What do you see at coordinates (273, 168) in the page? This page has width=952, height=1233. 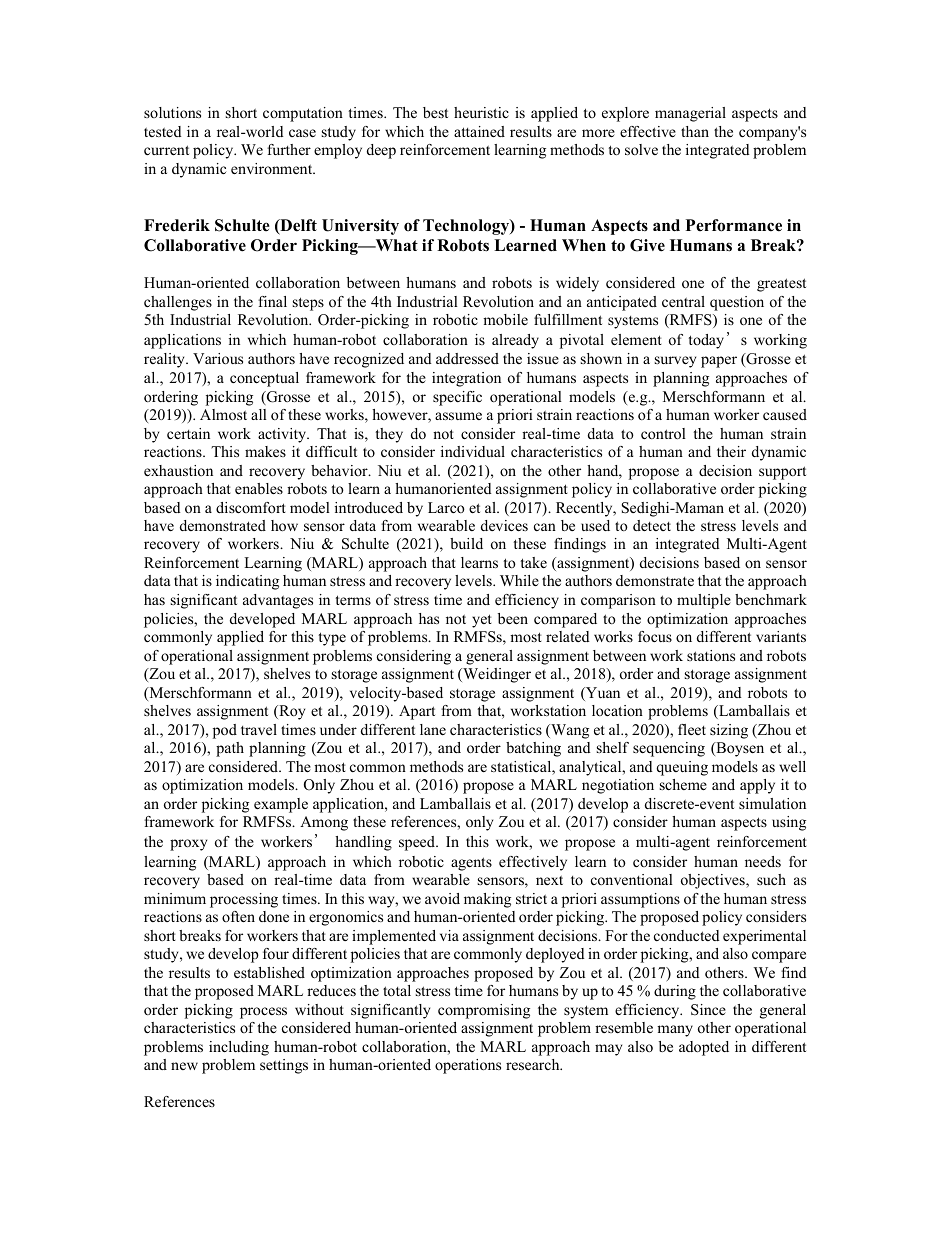 I see `environment` at bounding box center [273, 168].
